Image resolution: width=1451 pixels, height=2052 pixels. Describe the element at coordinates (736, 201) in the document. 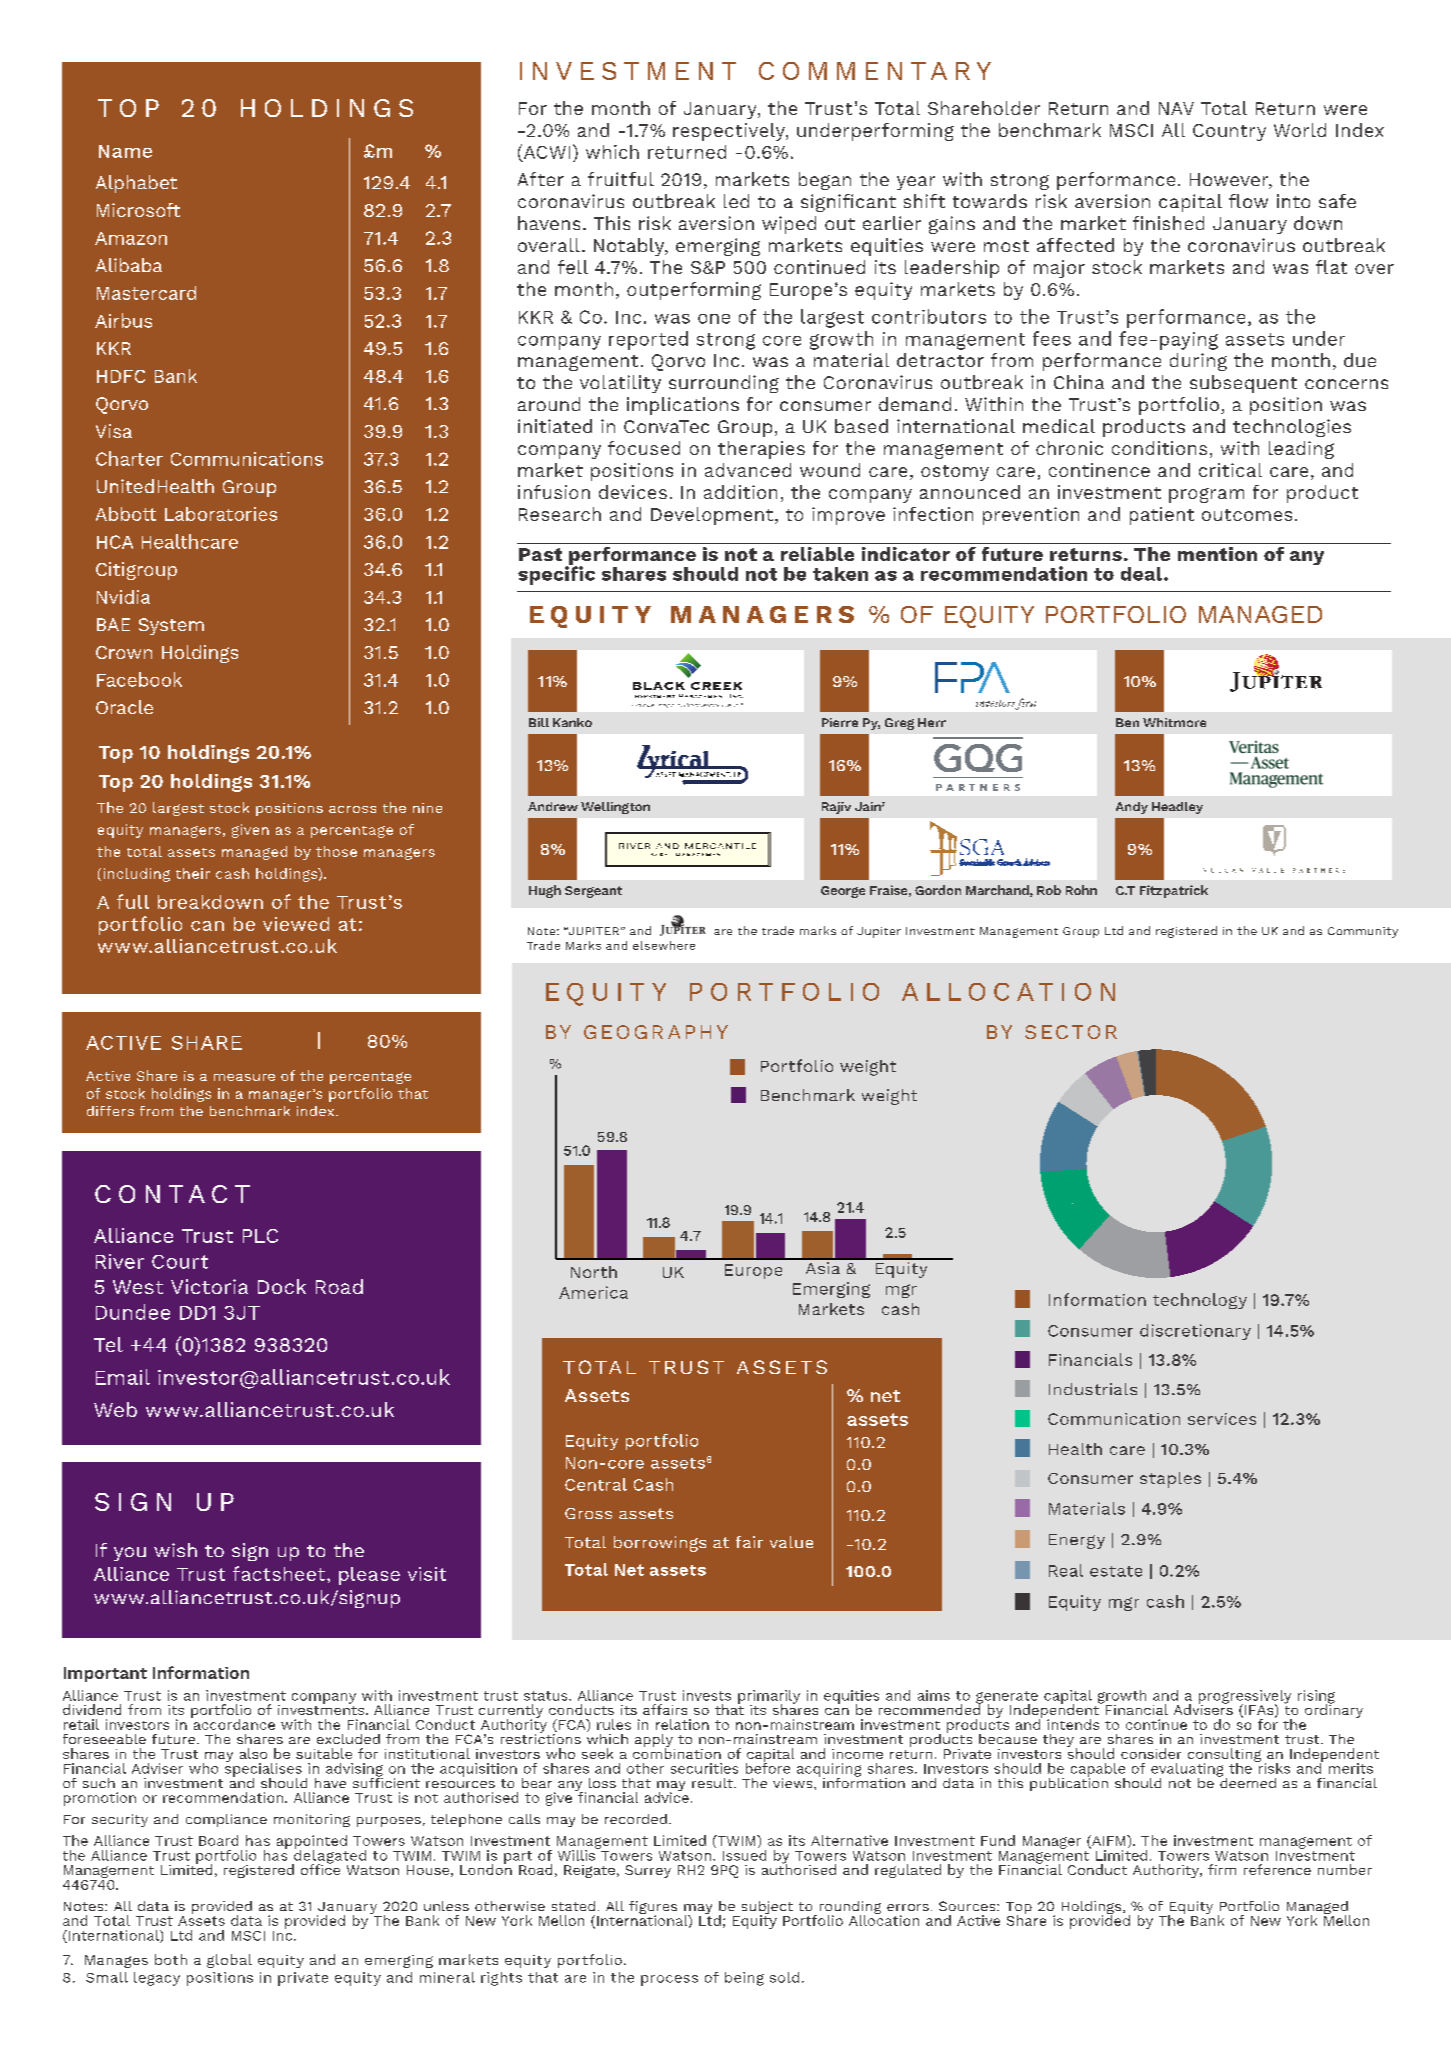

I see `led` at that location.
